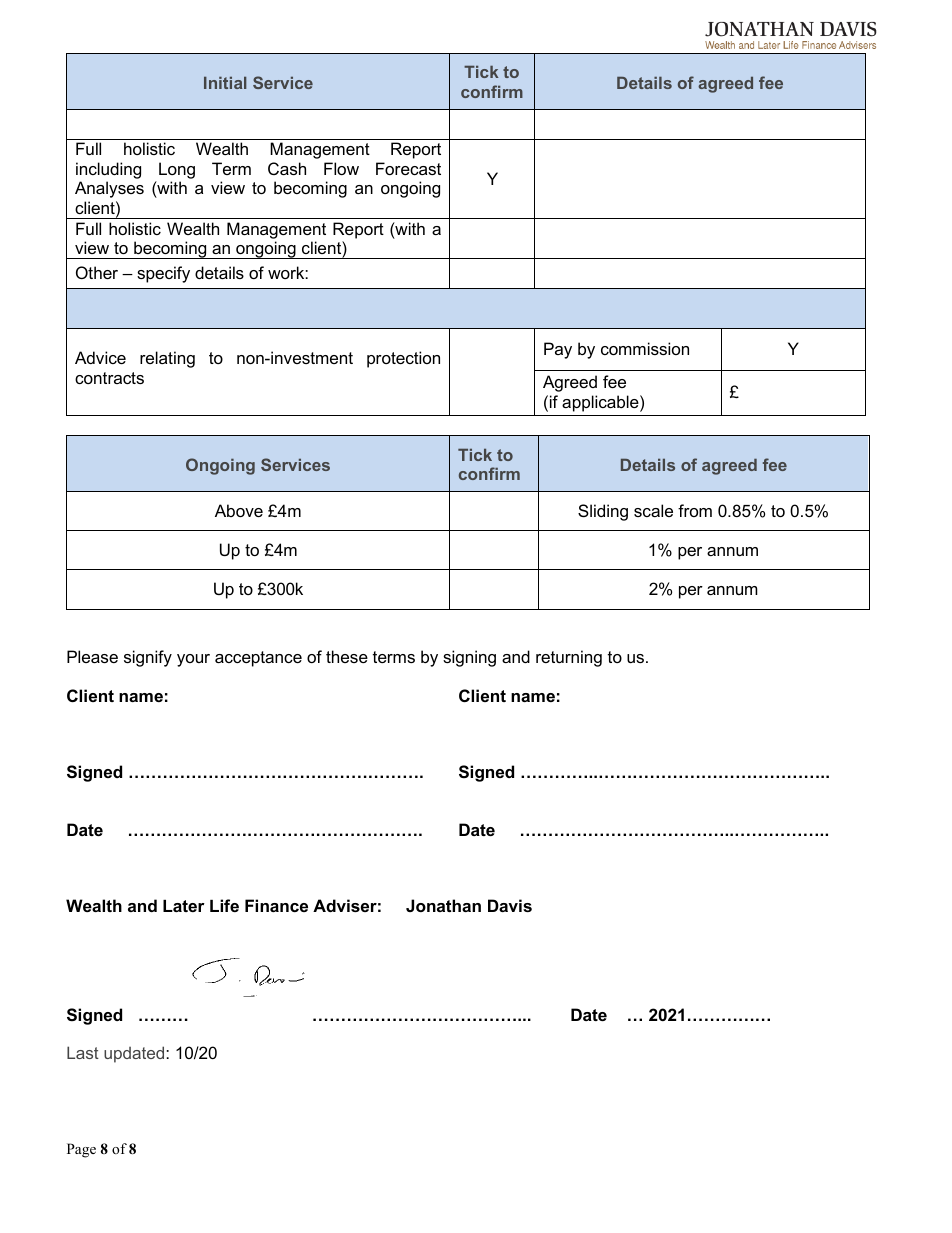 The width and height of the image is (952, 1233). Describe the element at coordinates (408, 168) in the image. I see `Forecast` at that location.
